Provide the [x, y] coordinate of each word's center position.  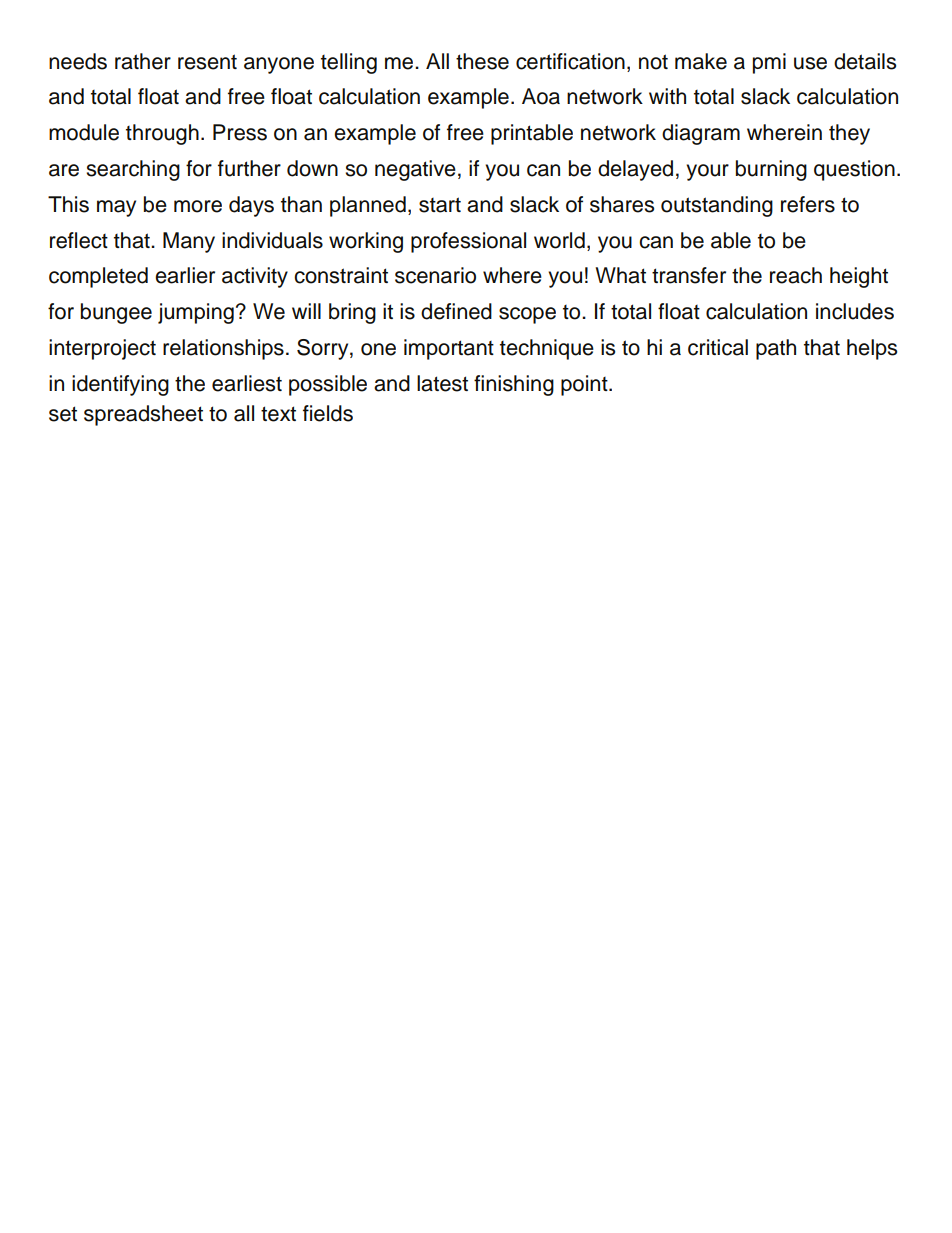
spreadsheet [143, 415]
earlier [185, 275]
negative [415, 170]
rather [143, 61]
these [482, 61]
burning [771, 170]
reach [796, 275]
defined [456, 311]
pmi [769, 63]
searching [133, 170]
